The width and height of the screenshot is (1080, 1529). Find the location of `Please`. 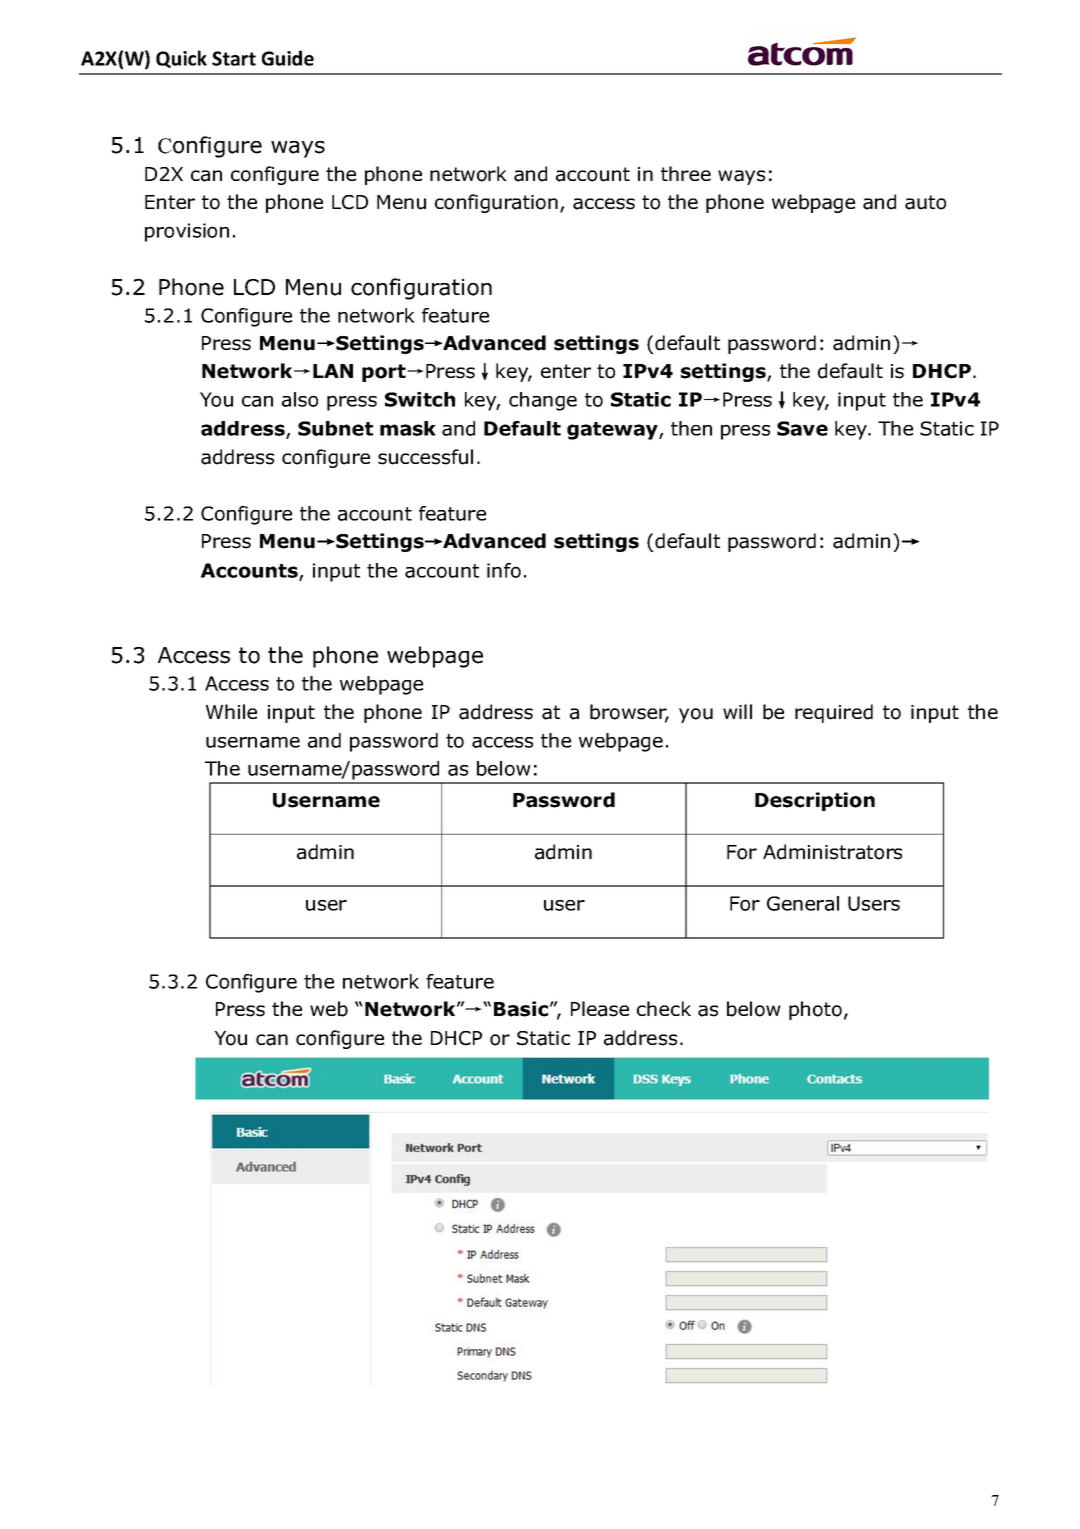

Please is located at coordinates (600, 1009).
